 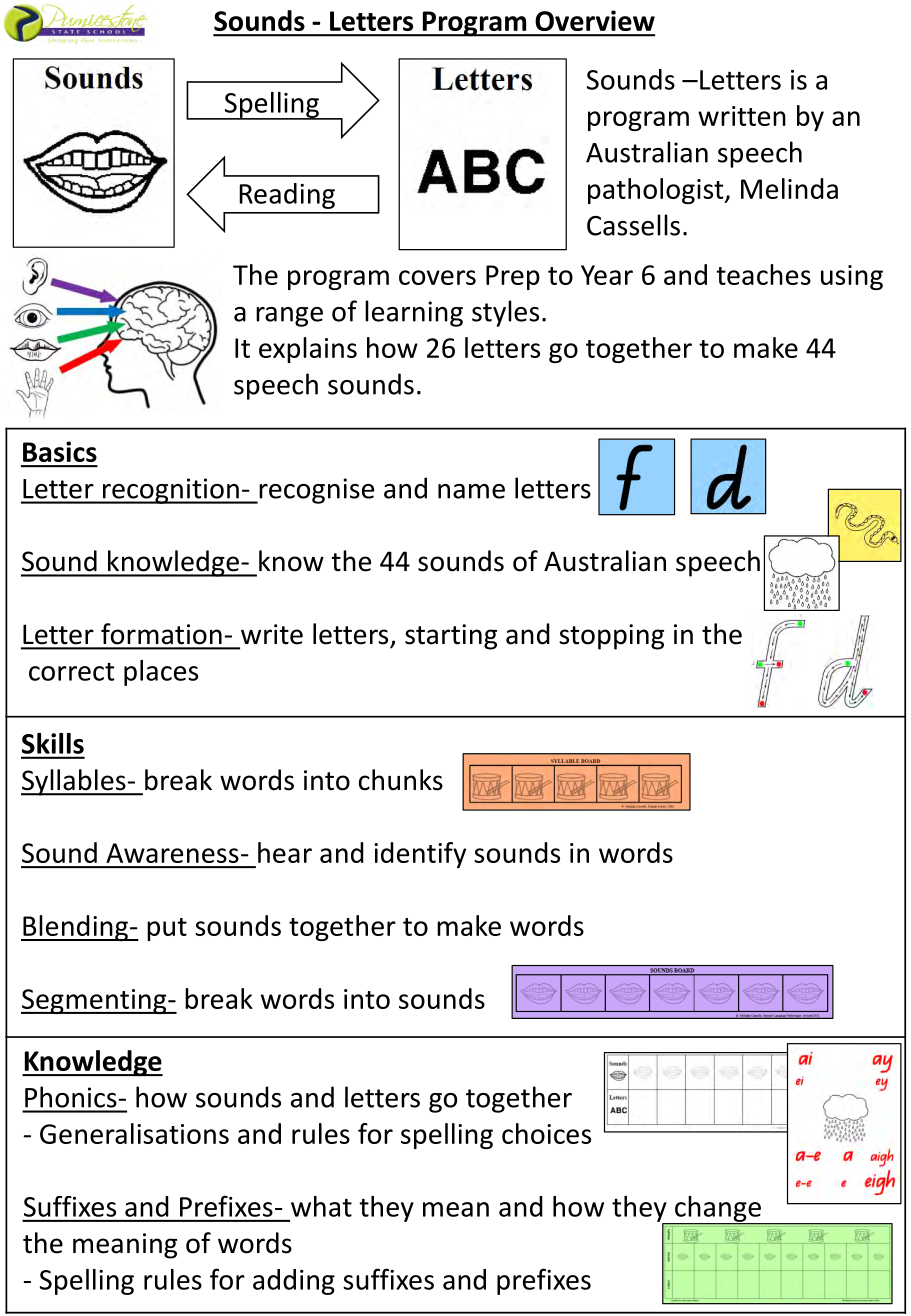 I want to click on adding, so click(x=294, y=1282).
